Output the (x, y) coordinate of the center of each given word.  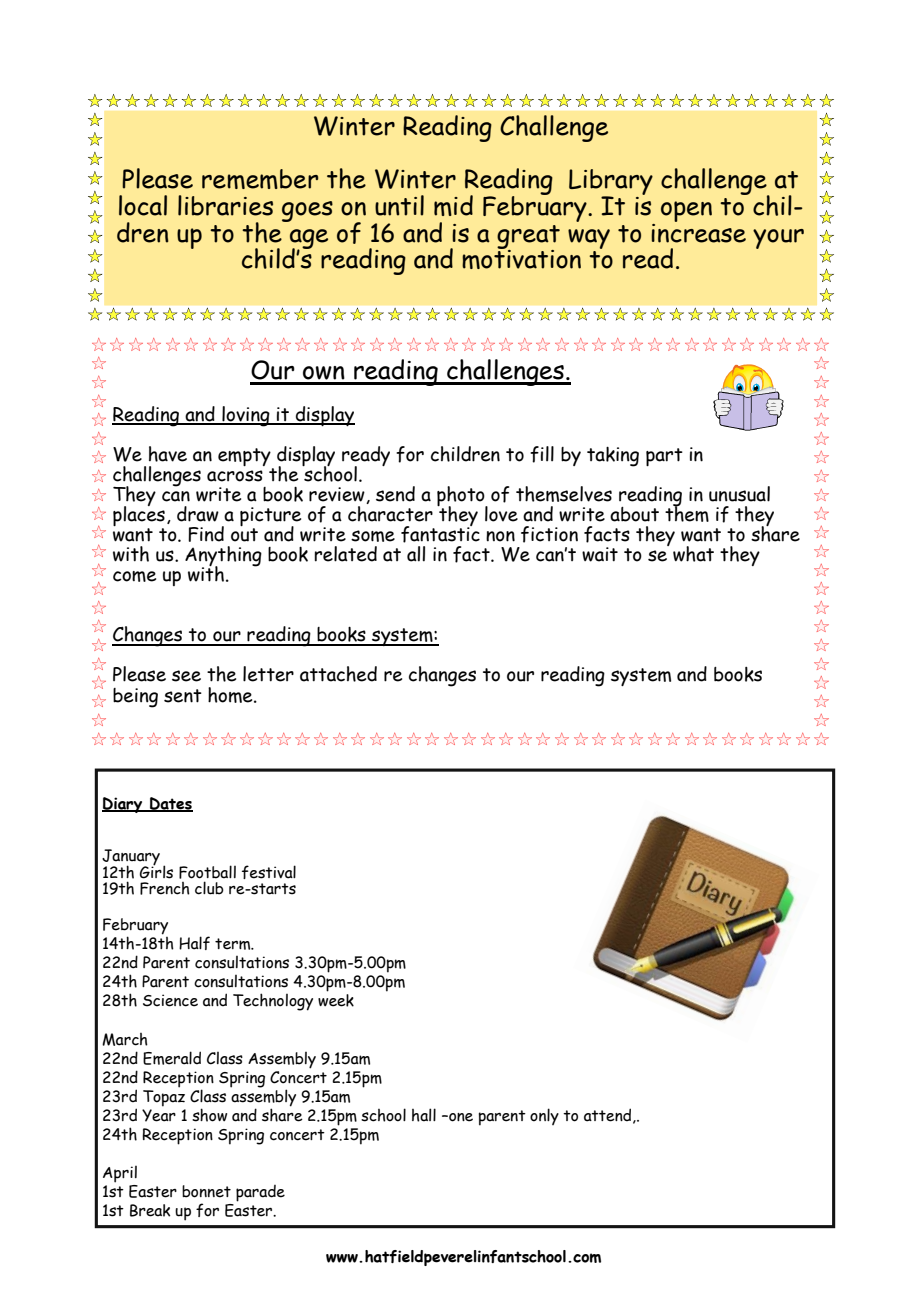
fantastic (440, 533)
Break (150, 1210)
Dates (170, 804)
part (664, 457)
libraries (225, 205)
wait (600, 554)
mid (453, 205)
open (686, 211)
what (693, 554)
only (544, 1116)
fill (542, 454)
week (336, 1000)
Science (170, 1000)
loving (246, 416)
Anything (223, 557)
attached (338, 674)
